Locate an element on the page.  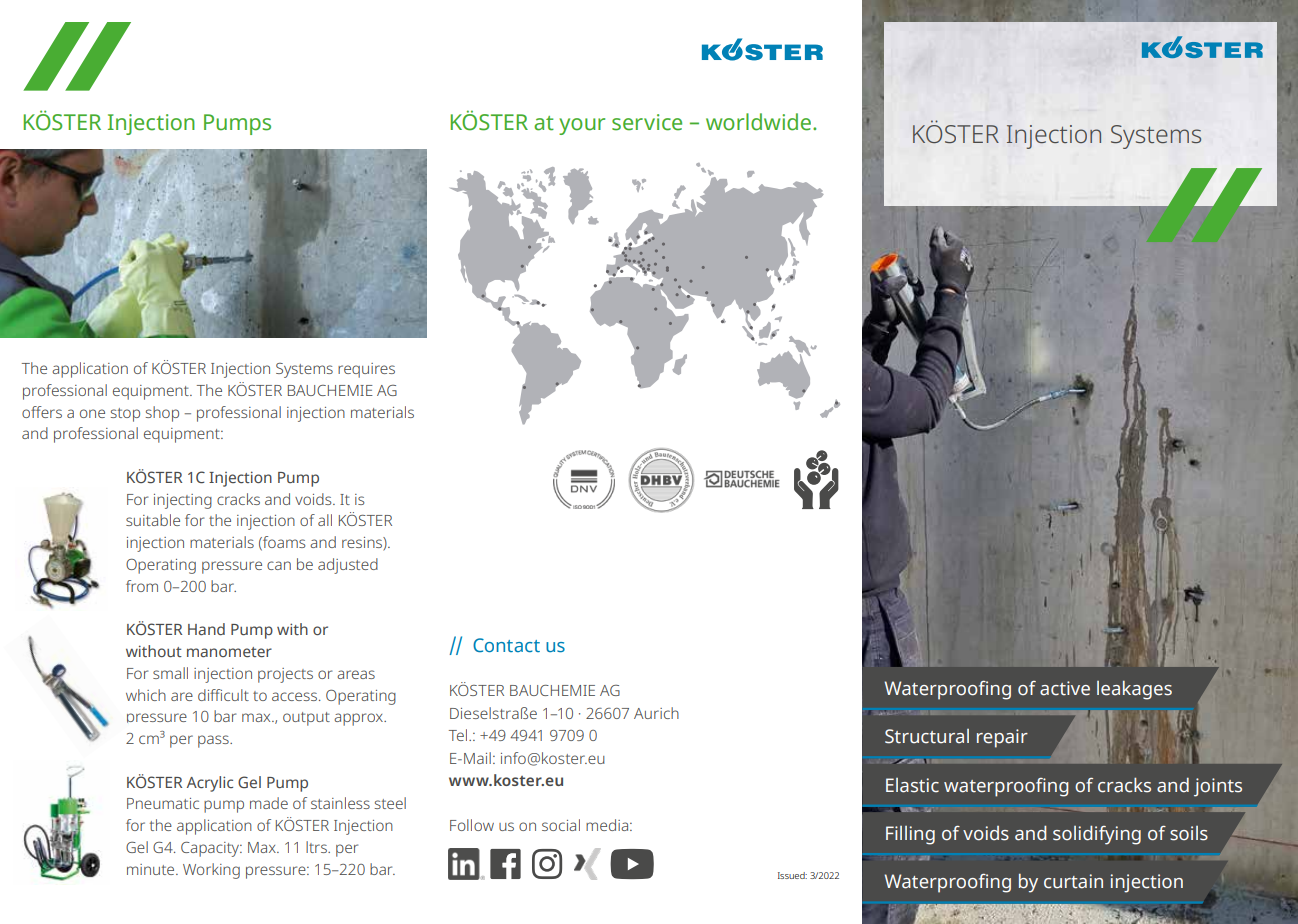
service is located at coordinates (647, 122).
